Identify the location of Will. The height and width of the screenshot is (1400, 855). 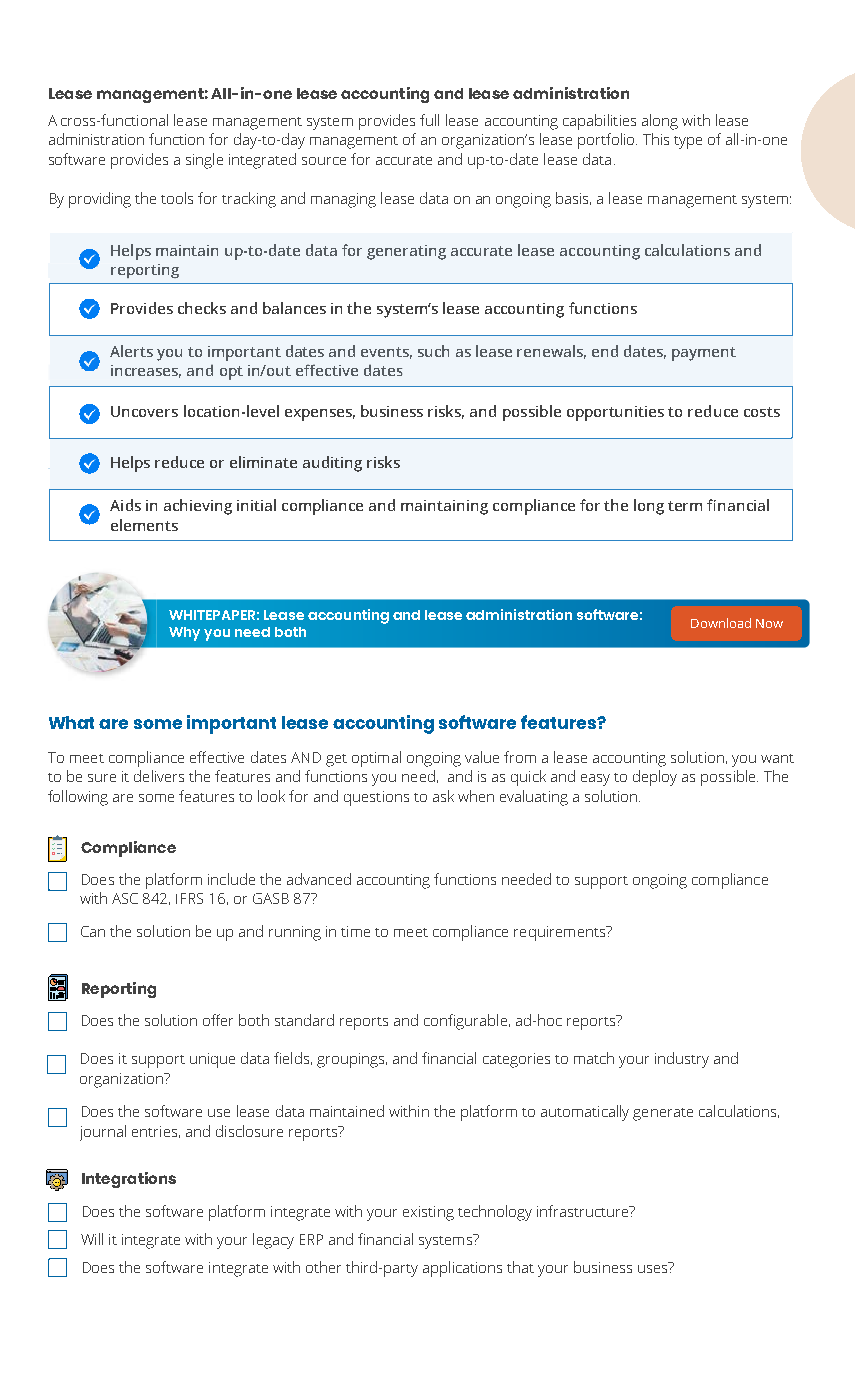
(92, 1239).
